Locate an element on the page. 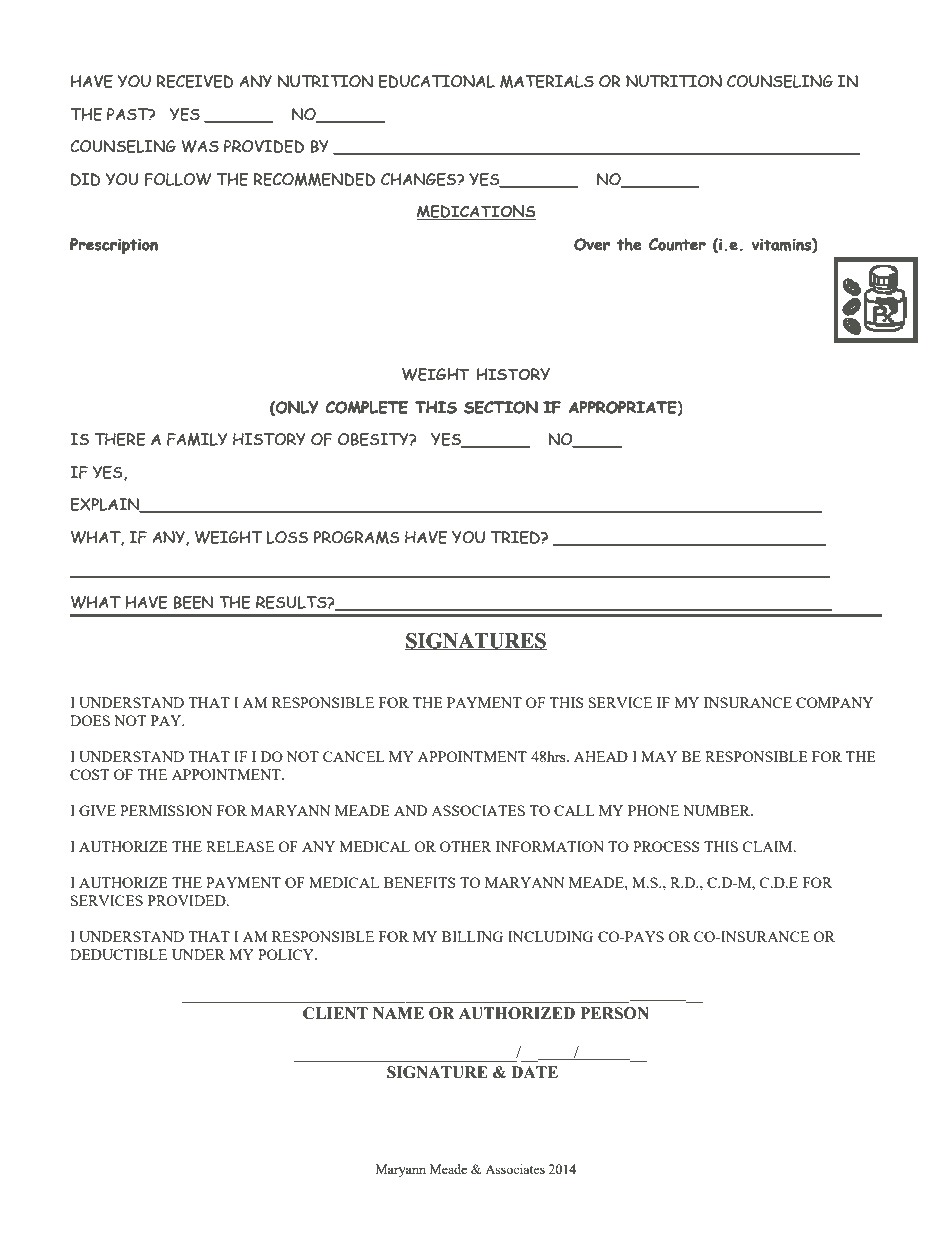 The image size is (952, 1233). EDUCATIONAL is located at coordinates (437, 81).
